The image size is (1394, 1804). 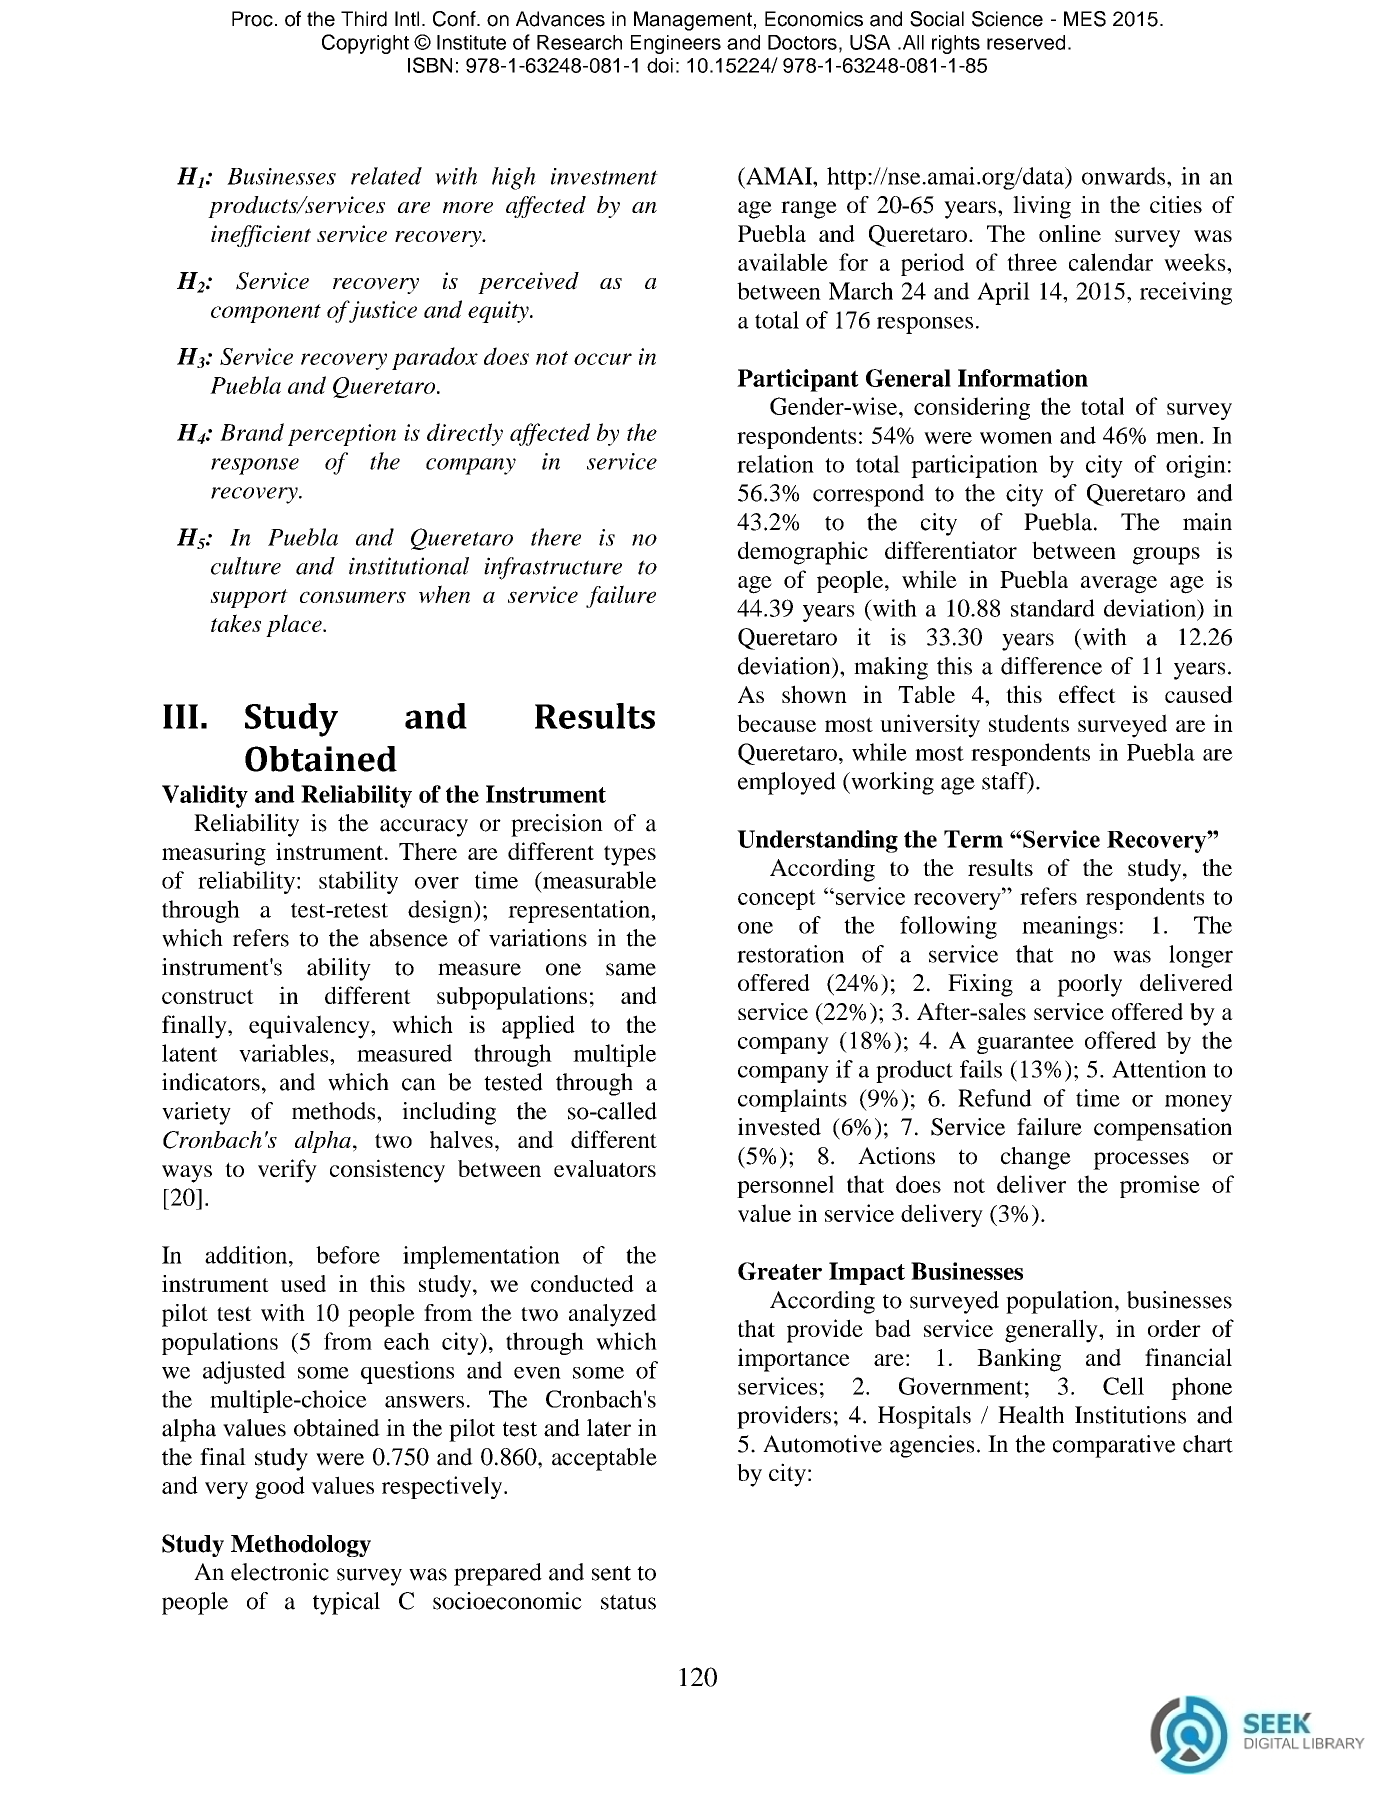 I want to click on change, so click(x=1036, y=1158).
